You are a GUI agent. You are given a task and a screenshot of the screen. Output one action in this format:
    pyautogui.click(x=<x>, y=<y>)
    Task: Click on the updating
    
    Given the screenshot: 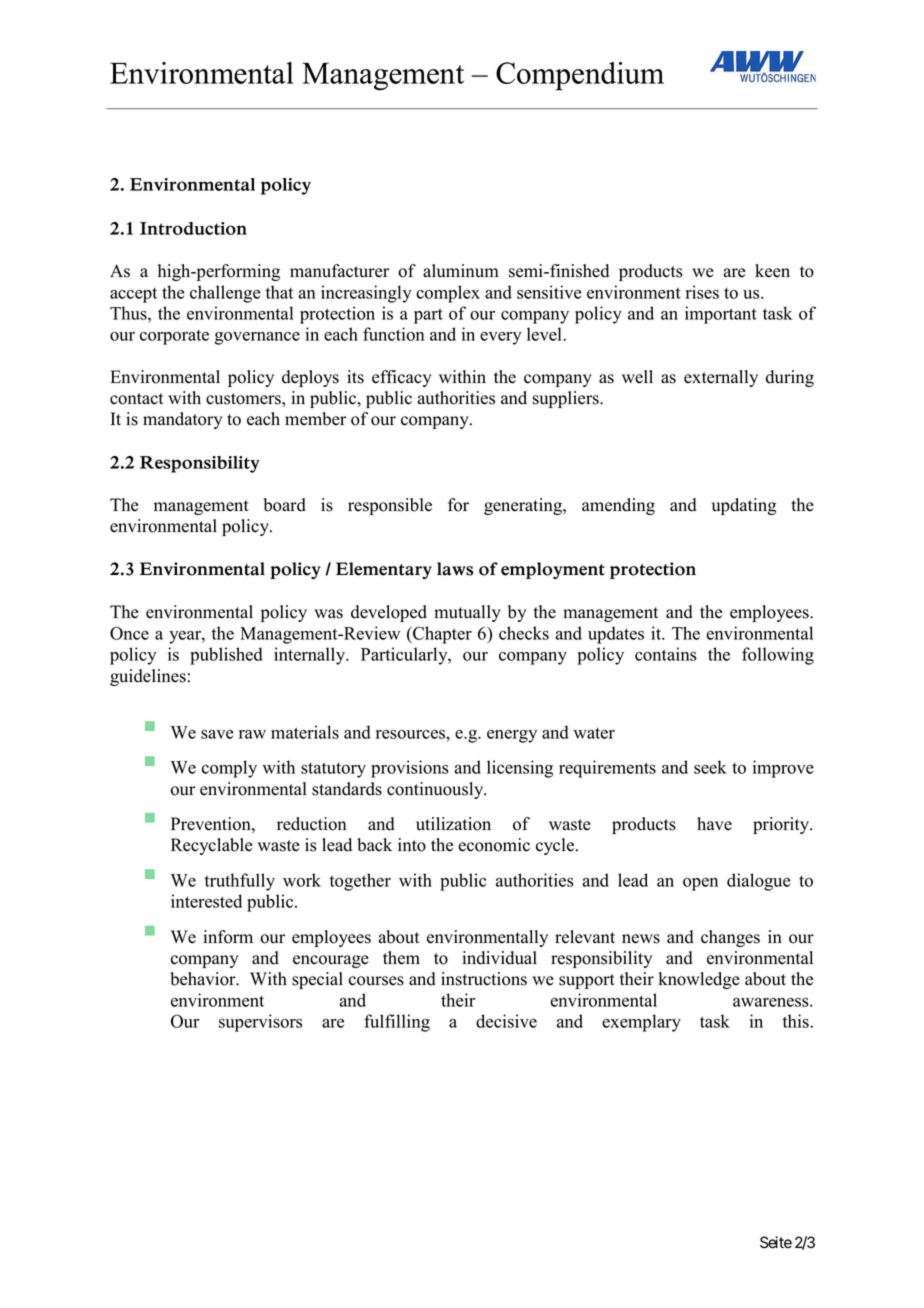 What is the action you would take?
    pyautogui.click(x=744, y=506)
